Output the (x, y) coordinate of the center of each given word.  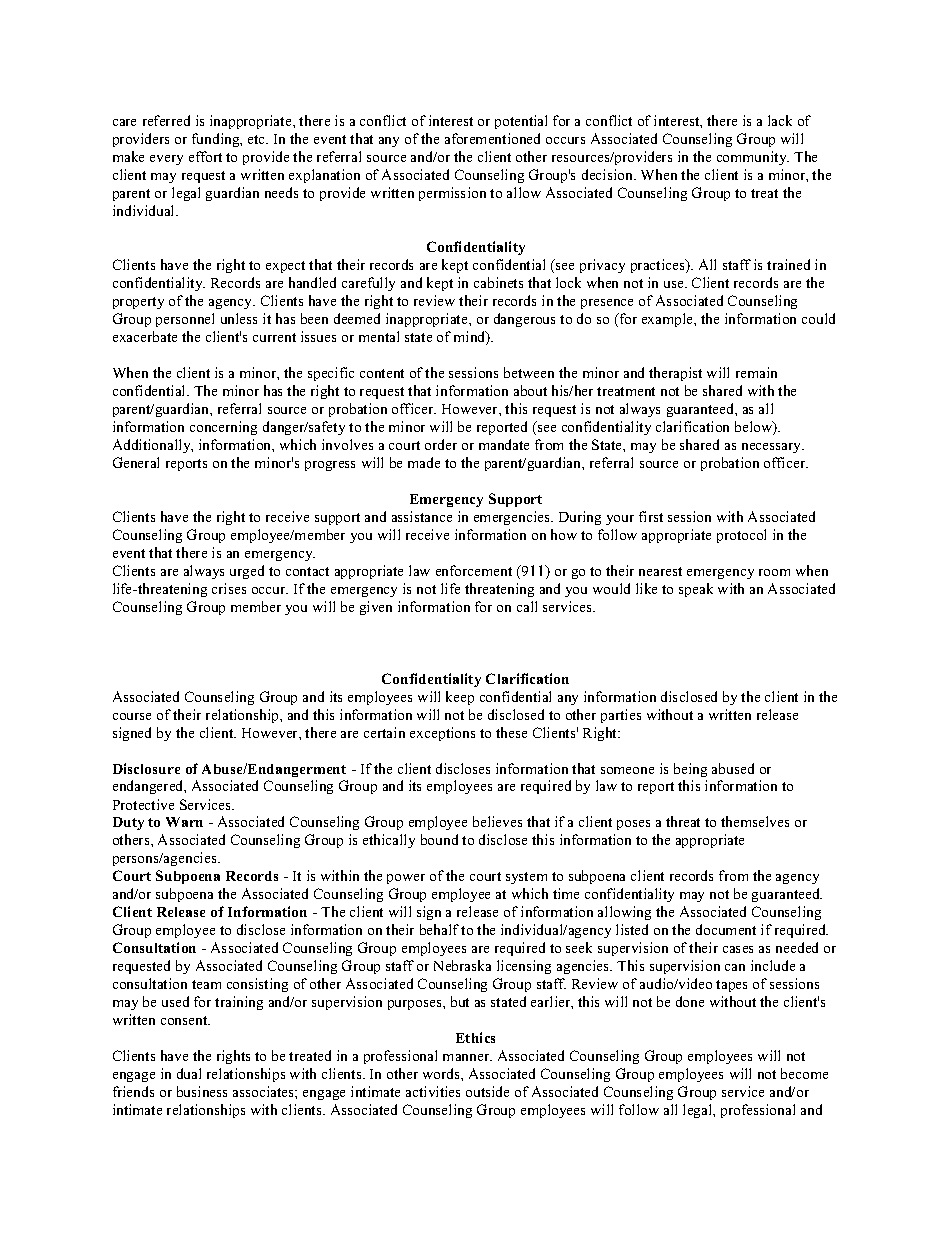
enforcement (474, 570)
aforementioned (492, 138)
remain (756, 372)
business (202, 1091)
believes (497, 821)
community (753, 158)
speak (696, 590)
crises (229, 588)
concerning (223, 428)
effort (205, 156)
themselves (755, 821)
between (529, 372)
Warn (184, 822)
